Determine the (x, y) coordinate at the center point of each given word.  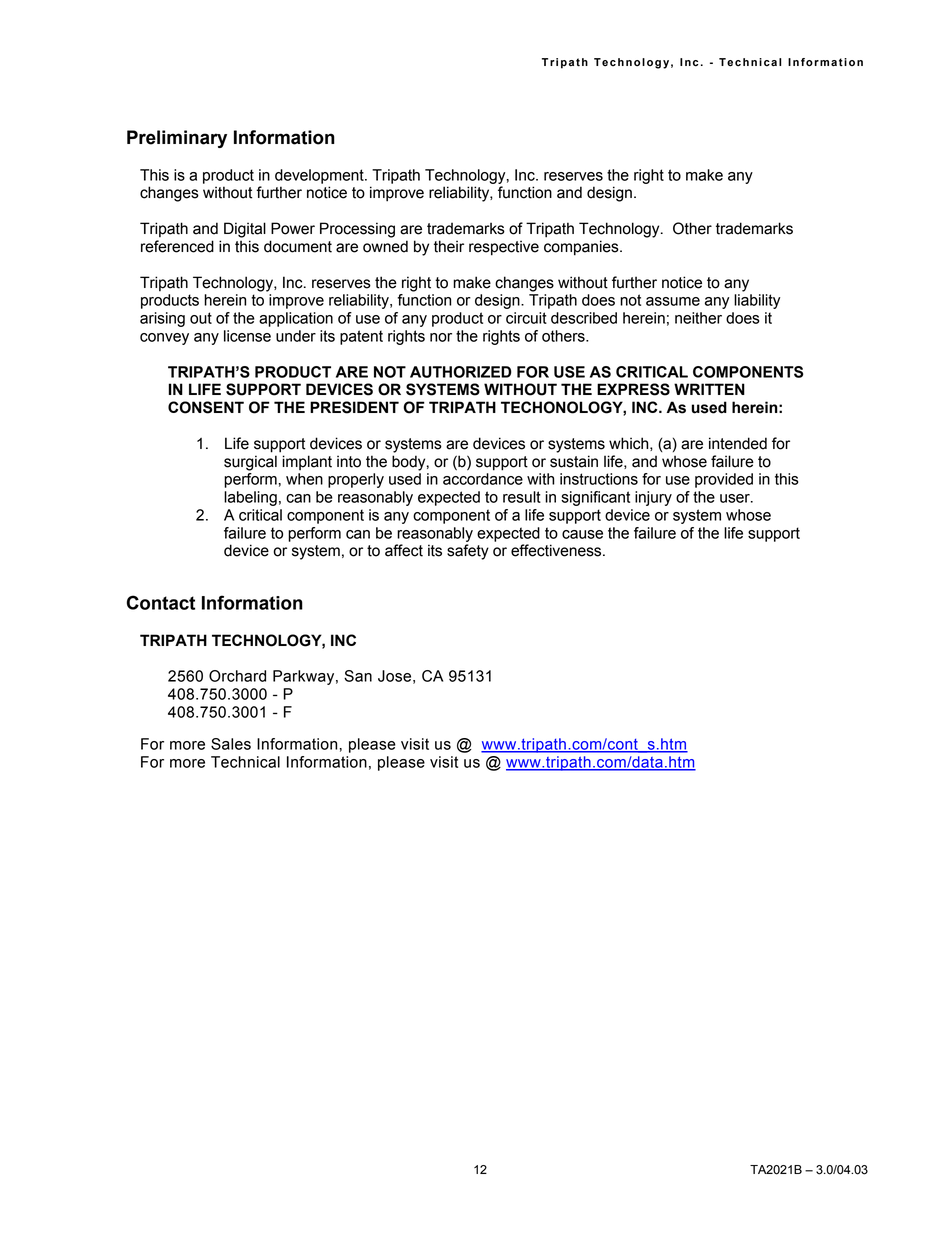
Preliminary (177, 139)
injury (653, 498)
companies (582, 248)
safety (468, 552)
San (358, 676)
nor (441, 337)
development (320, 176)
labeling (250, 498)
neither (698, 318)
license (247, 336)
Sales (231, 744)
